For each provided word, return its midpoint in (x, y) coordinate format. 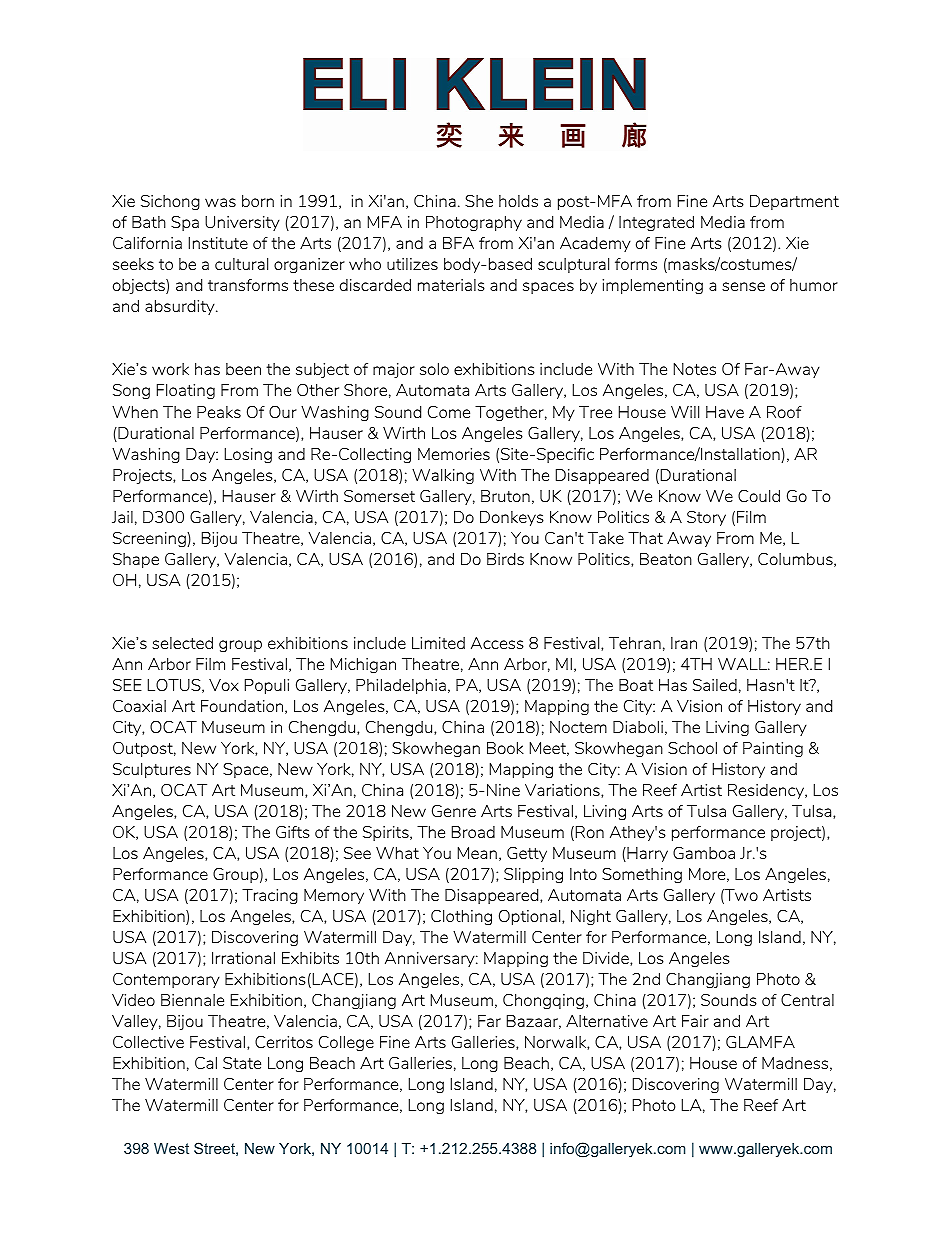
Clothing (461, 917)
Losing (248, 455)
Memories (454, 454)
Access (497, 643)
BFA (458, 243)
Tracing (270, 896)
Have (725, 412)
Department (794, 202)
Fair (695, 1021)
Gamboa (704, 853)
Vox (224, 685)
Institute (218, 243)
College (346, 1043)
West (171, 1148)
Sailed (715, 685)
